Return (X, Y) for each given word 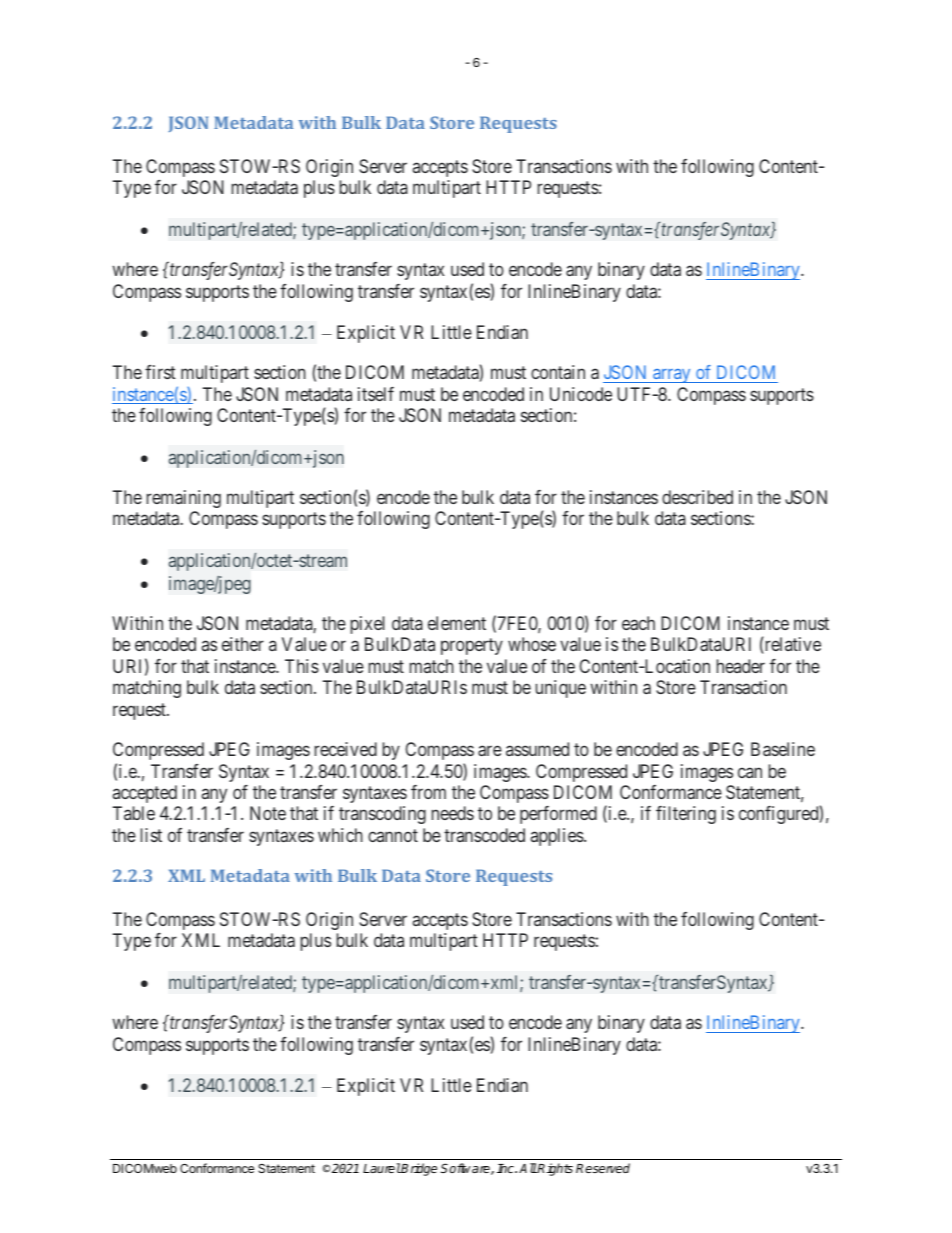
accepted (145, 794)
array (672, 376)
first (160, 372)
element (457, 623)
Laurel (382, 1168)
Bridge (418, 1169)
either (243, 644)
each (638, 623)
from (428, 792)
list (151, 835)
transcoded (484, 835)
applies (558, 837)
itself (376, 394)
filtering (686, 815)
